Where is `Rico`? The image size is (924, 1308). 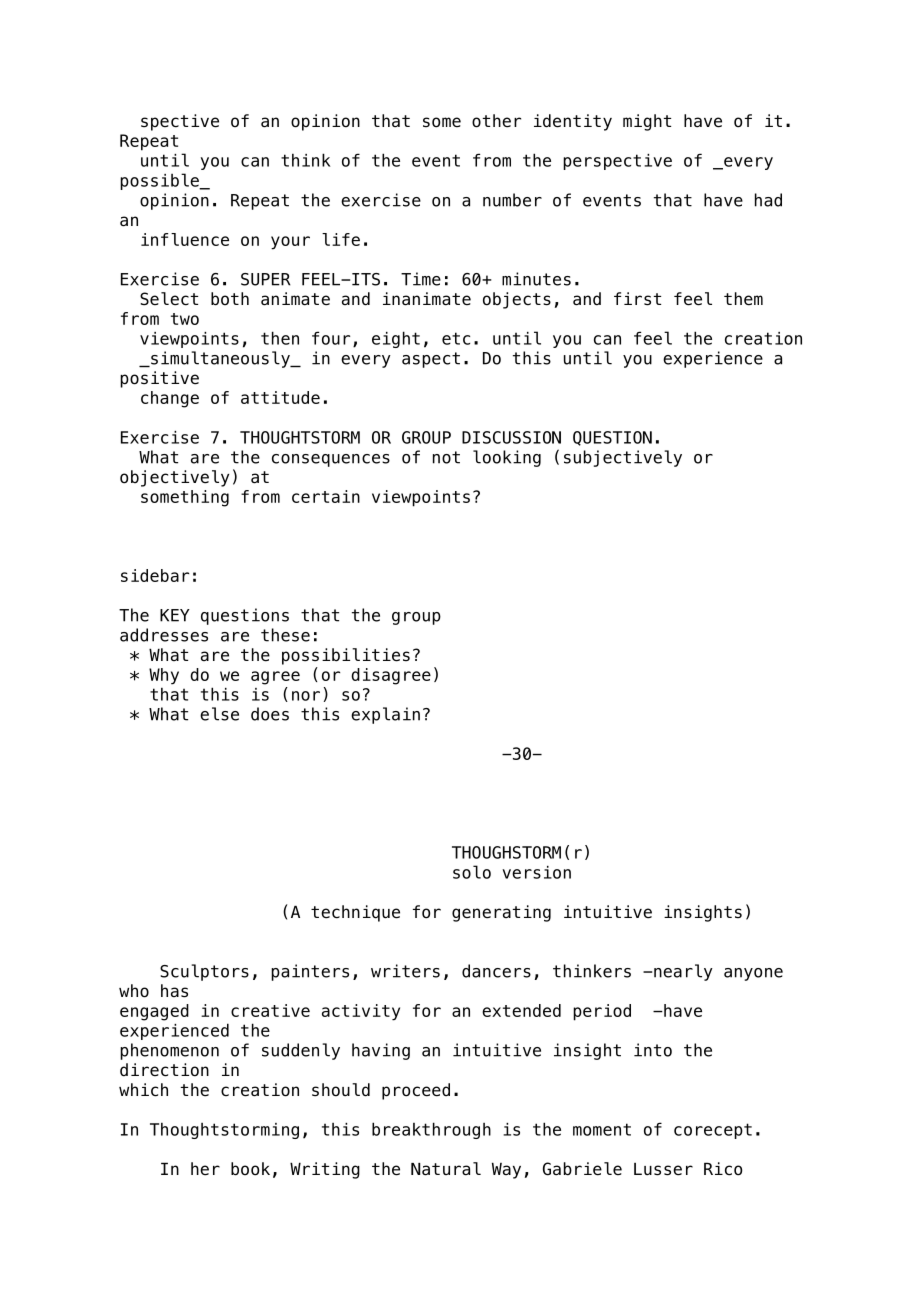
Rico is located at coordinates (723, 1169).
